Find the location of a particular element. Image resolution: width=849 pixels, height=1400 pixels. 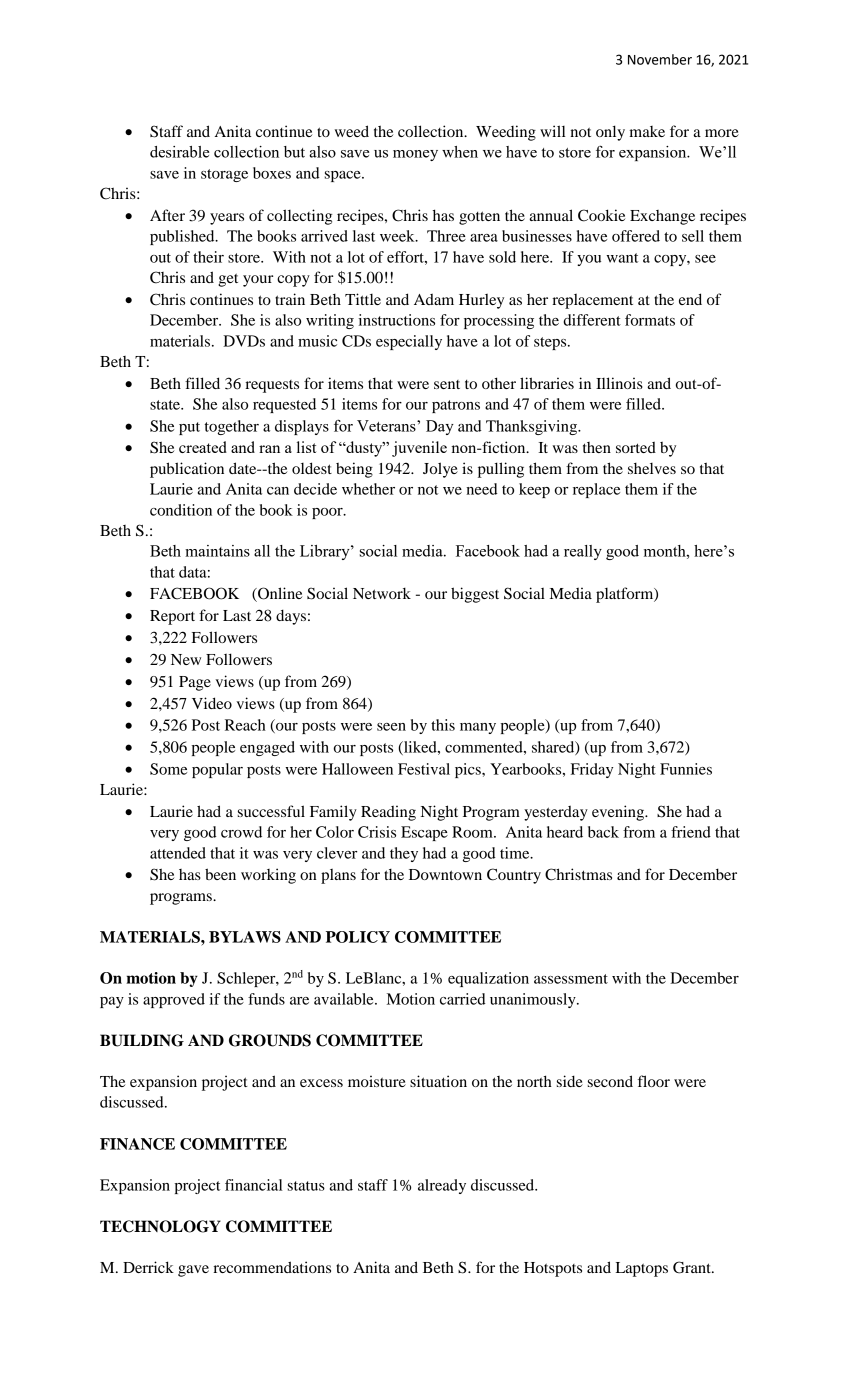

platform is located at coordinates (626, 595).
